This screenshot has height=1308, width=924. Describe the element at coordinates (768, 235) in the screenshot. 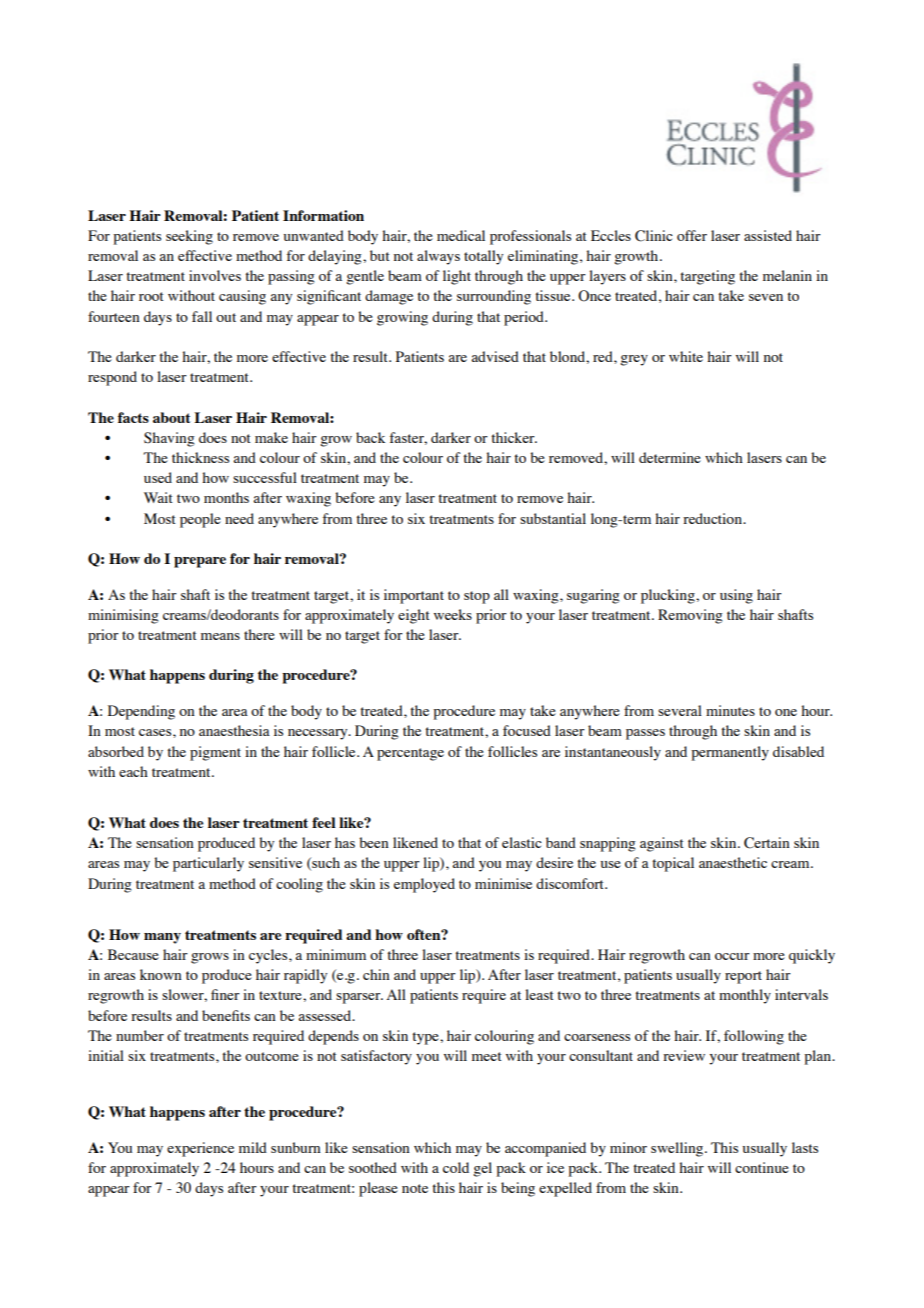

I see `assisted` at that location.
